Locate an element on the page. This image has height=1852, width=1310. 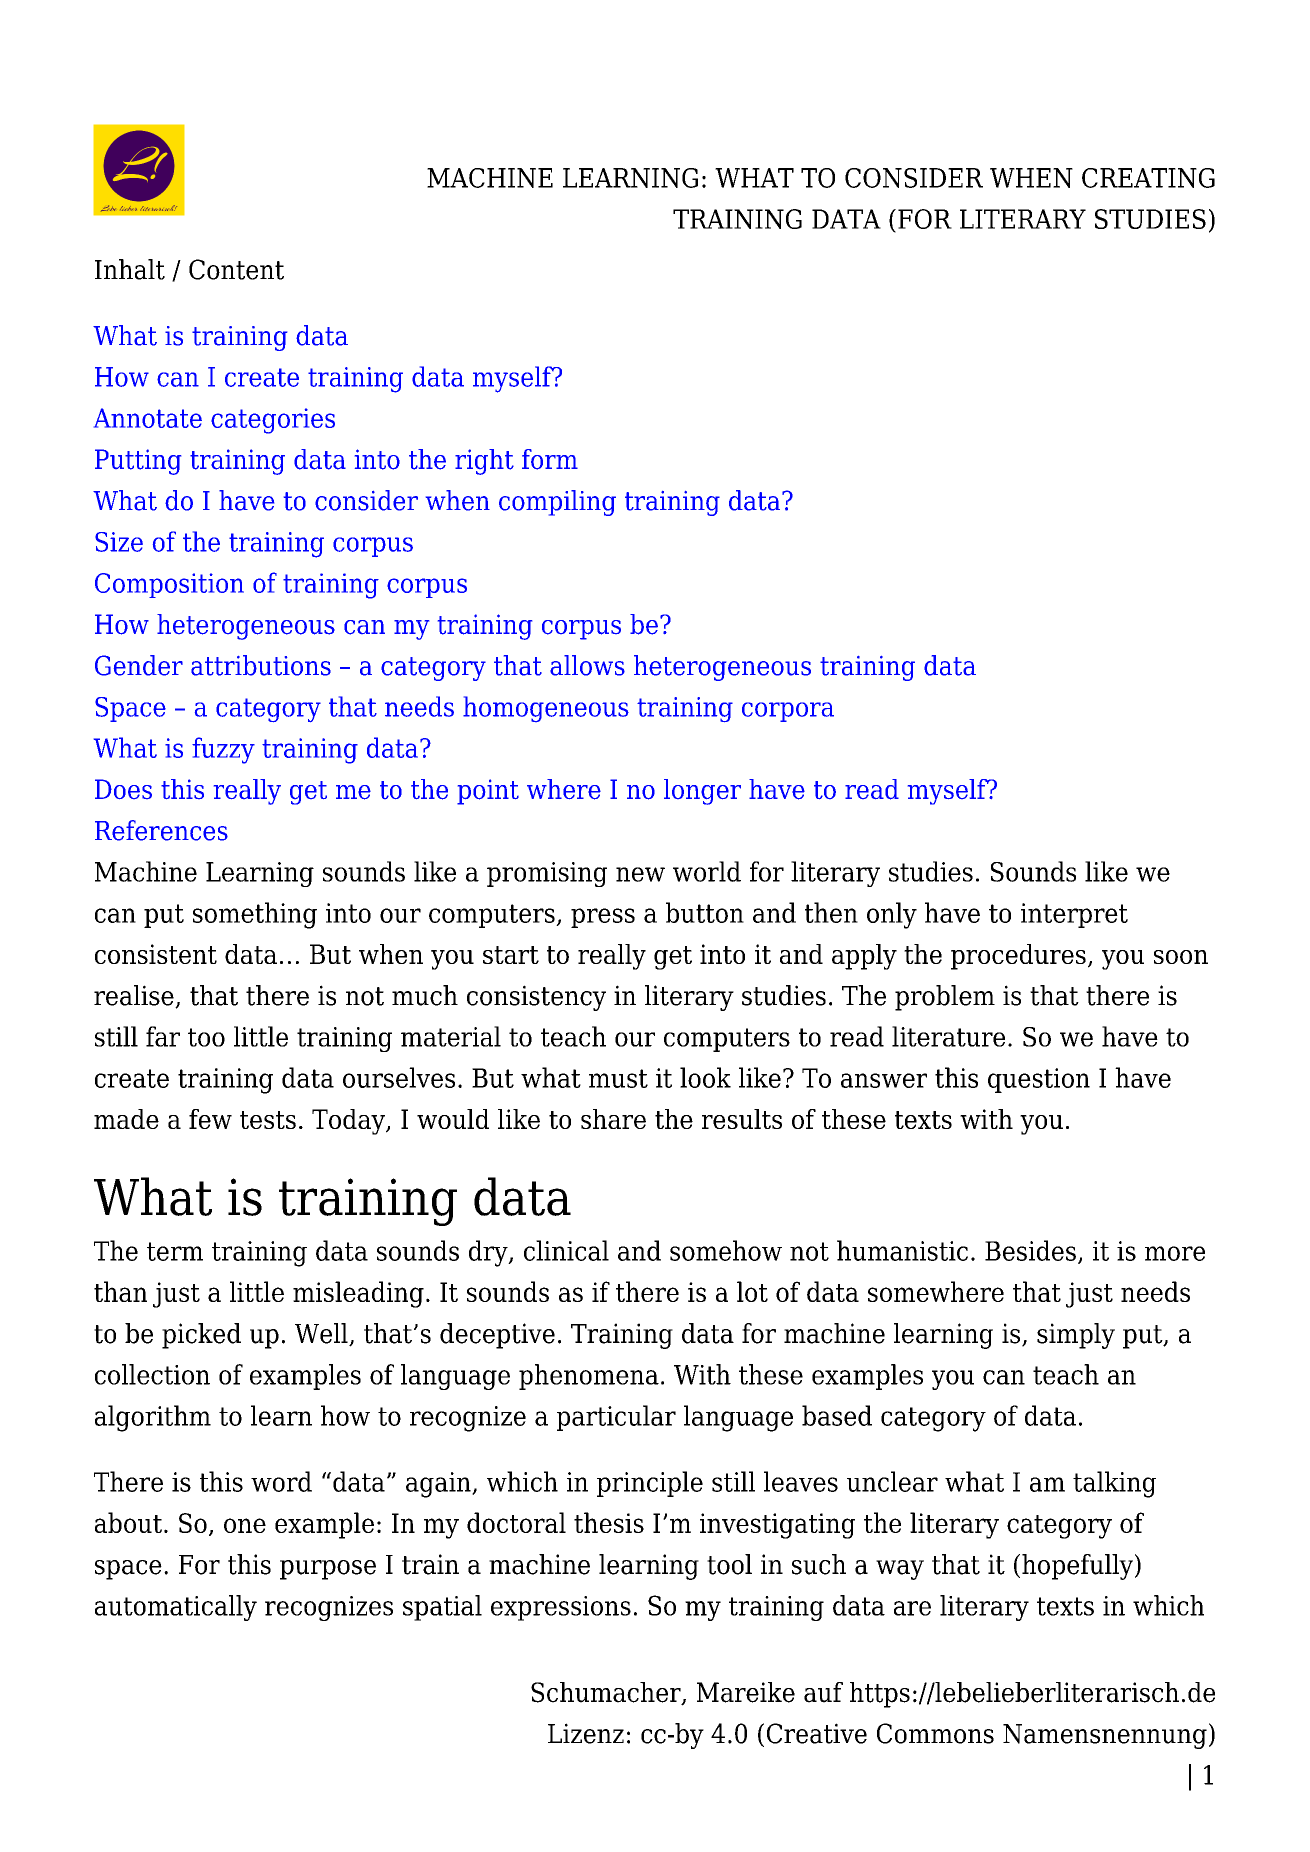
new is located at coordinates (640, 874).
